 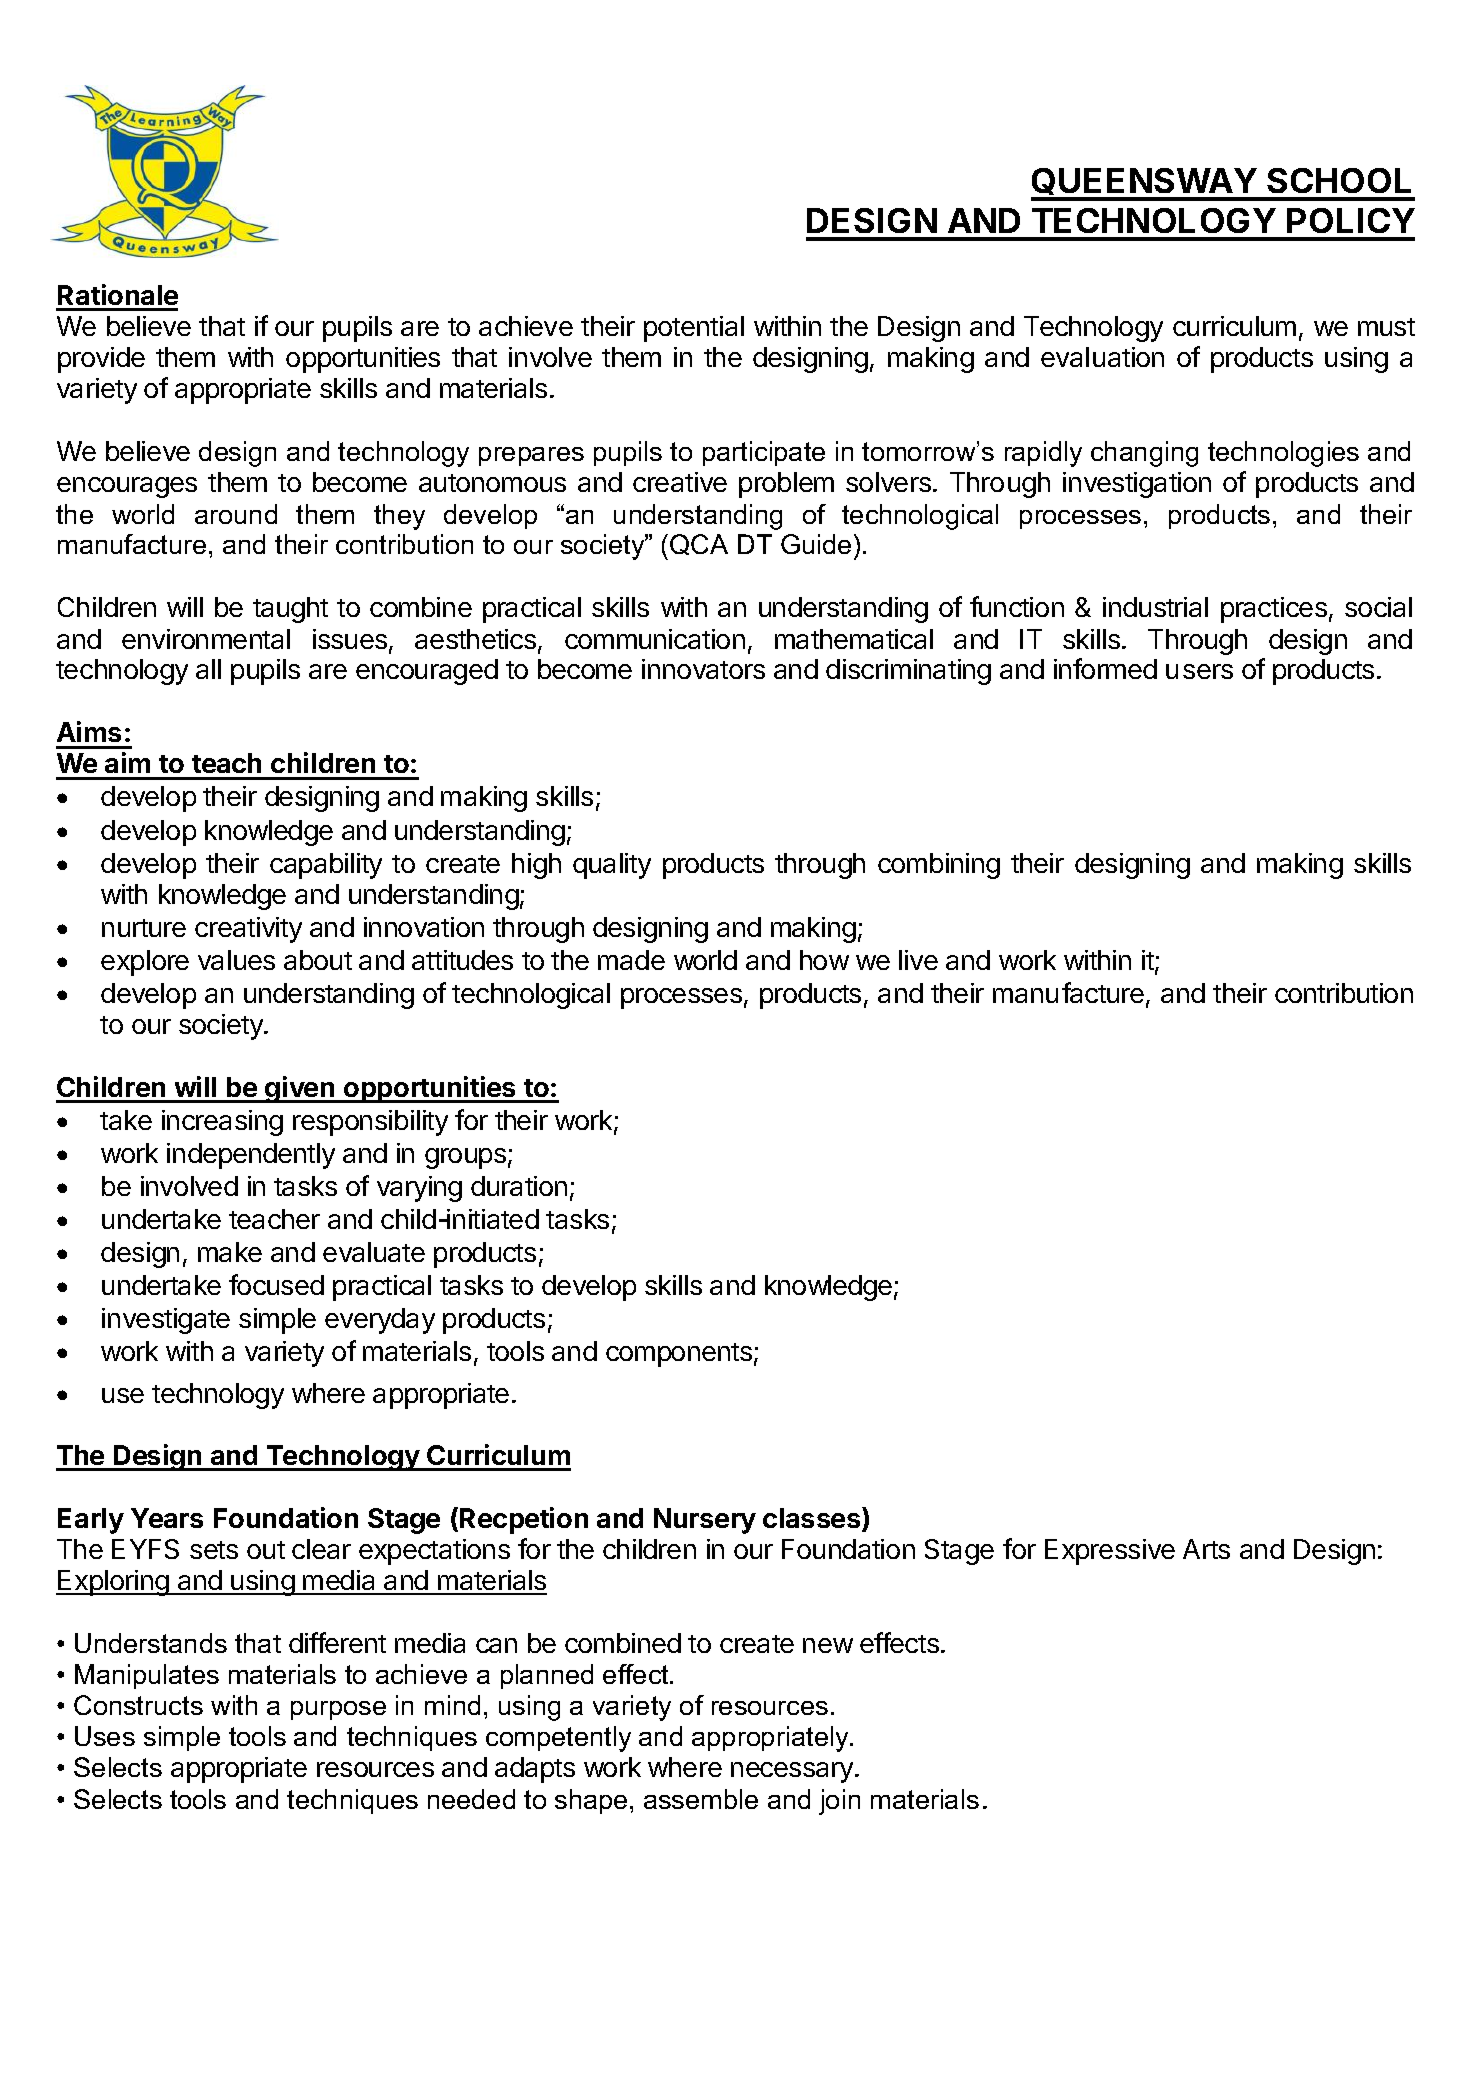 What do you see at coordinates (1199, 671) in the screenshot?
I see `users` at bounding box center [1199, 671].
